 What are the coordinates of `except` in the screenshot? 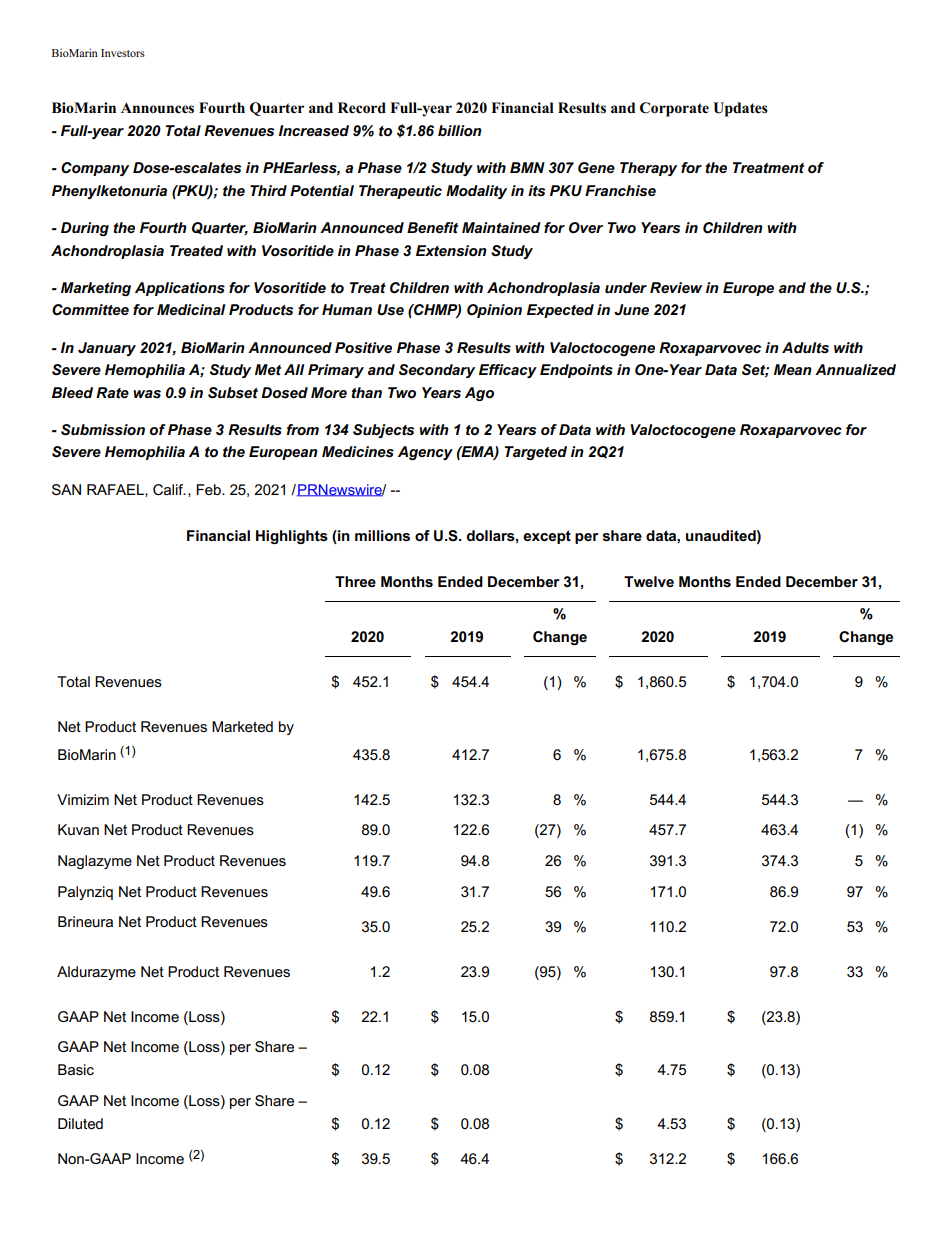 It's located at (547, 537).
